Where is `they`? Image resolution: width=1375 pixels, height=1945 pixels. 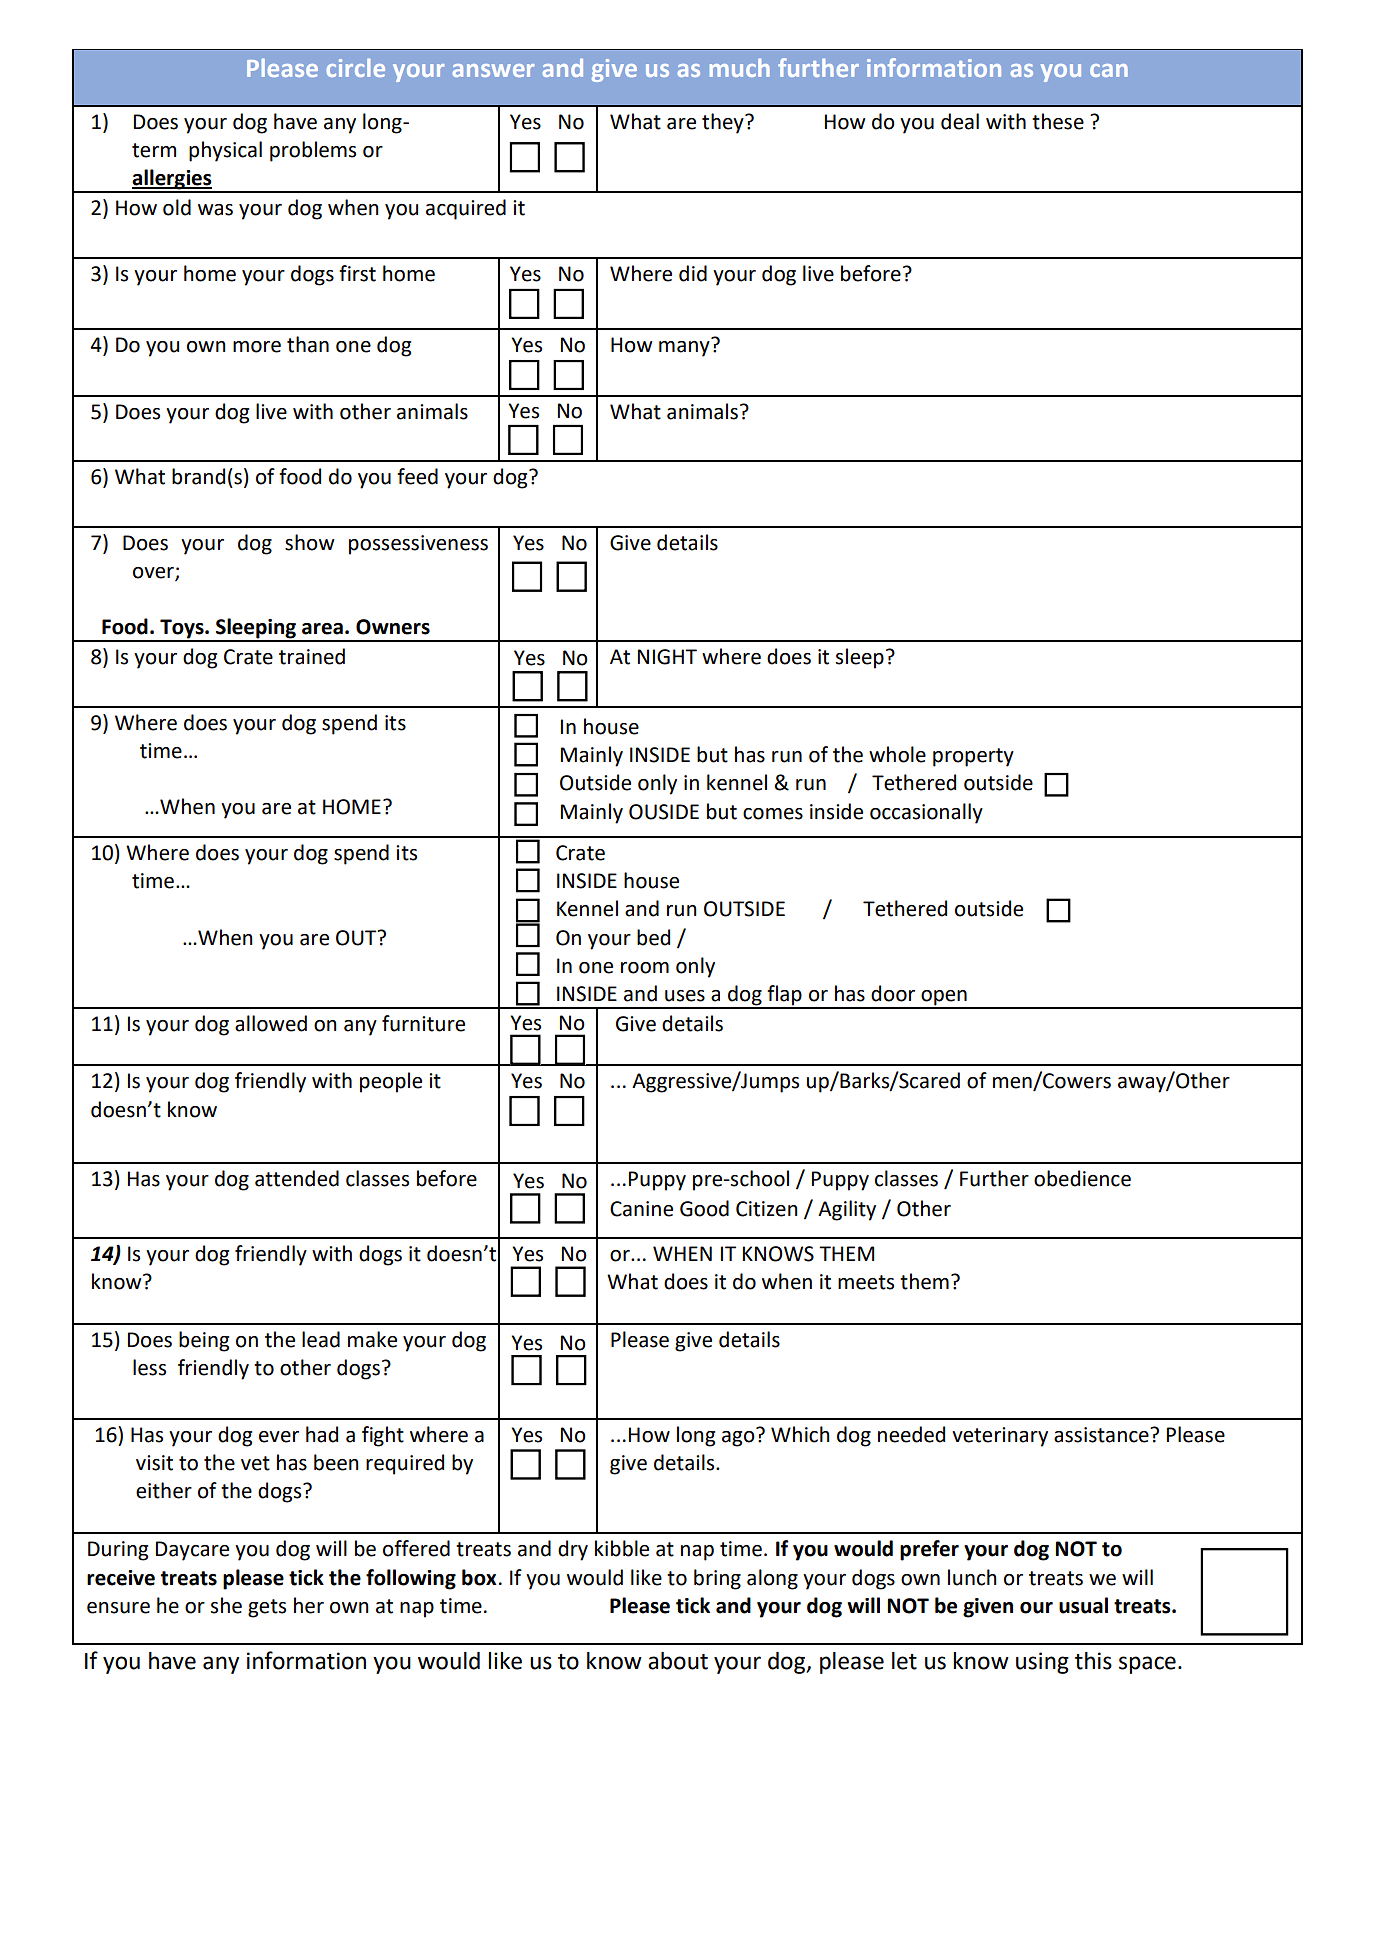 they is located at coordinates (724, 123).
